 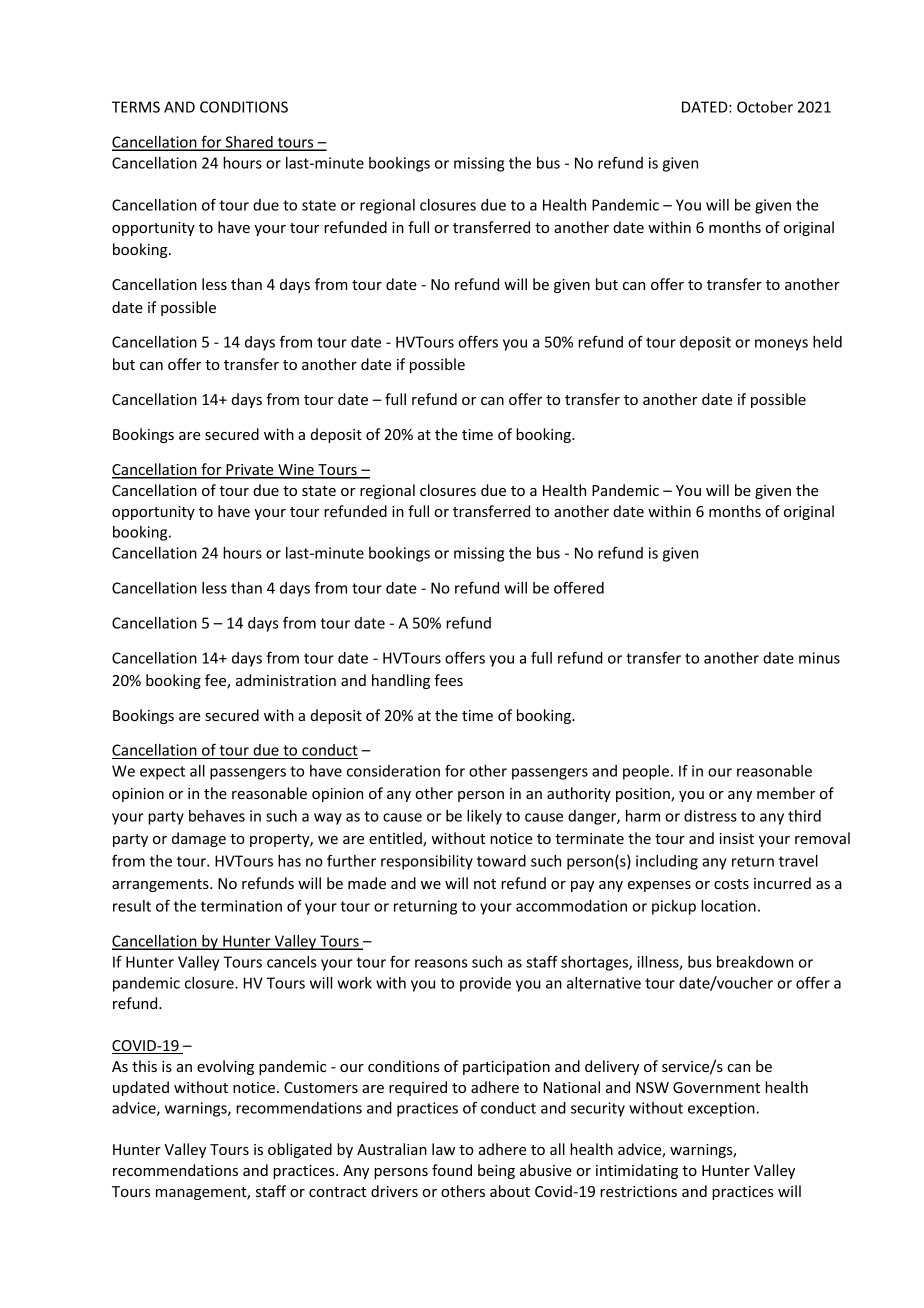 I want to click on obligated, so click(x=300, y=1150).
